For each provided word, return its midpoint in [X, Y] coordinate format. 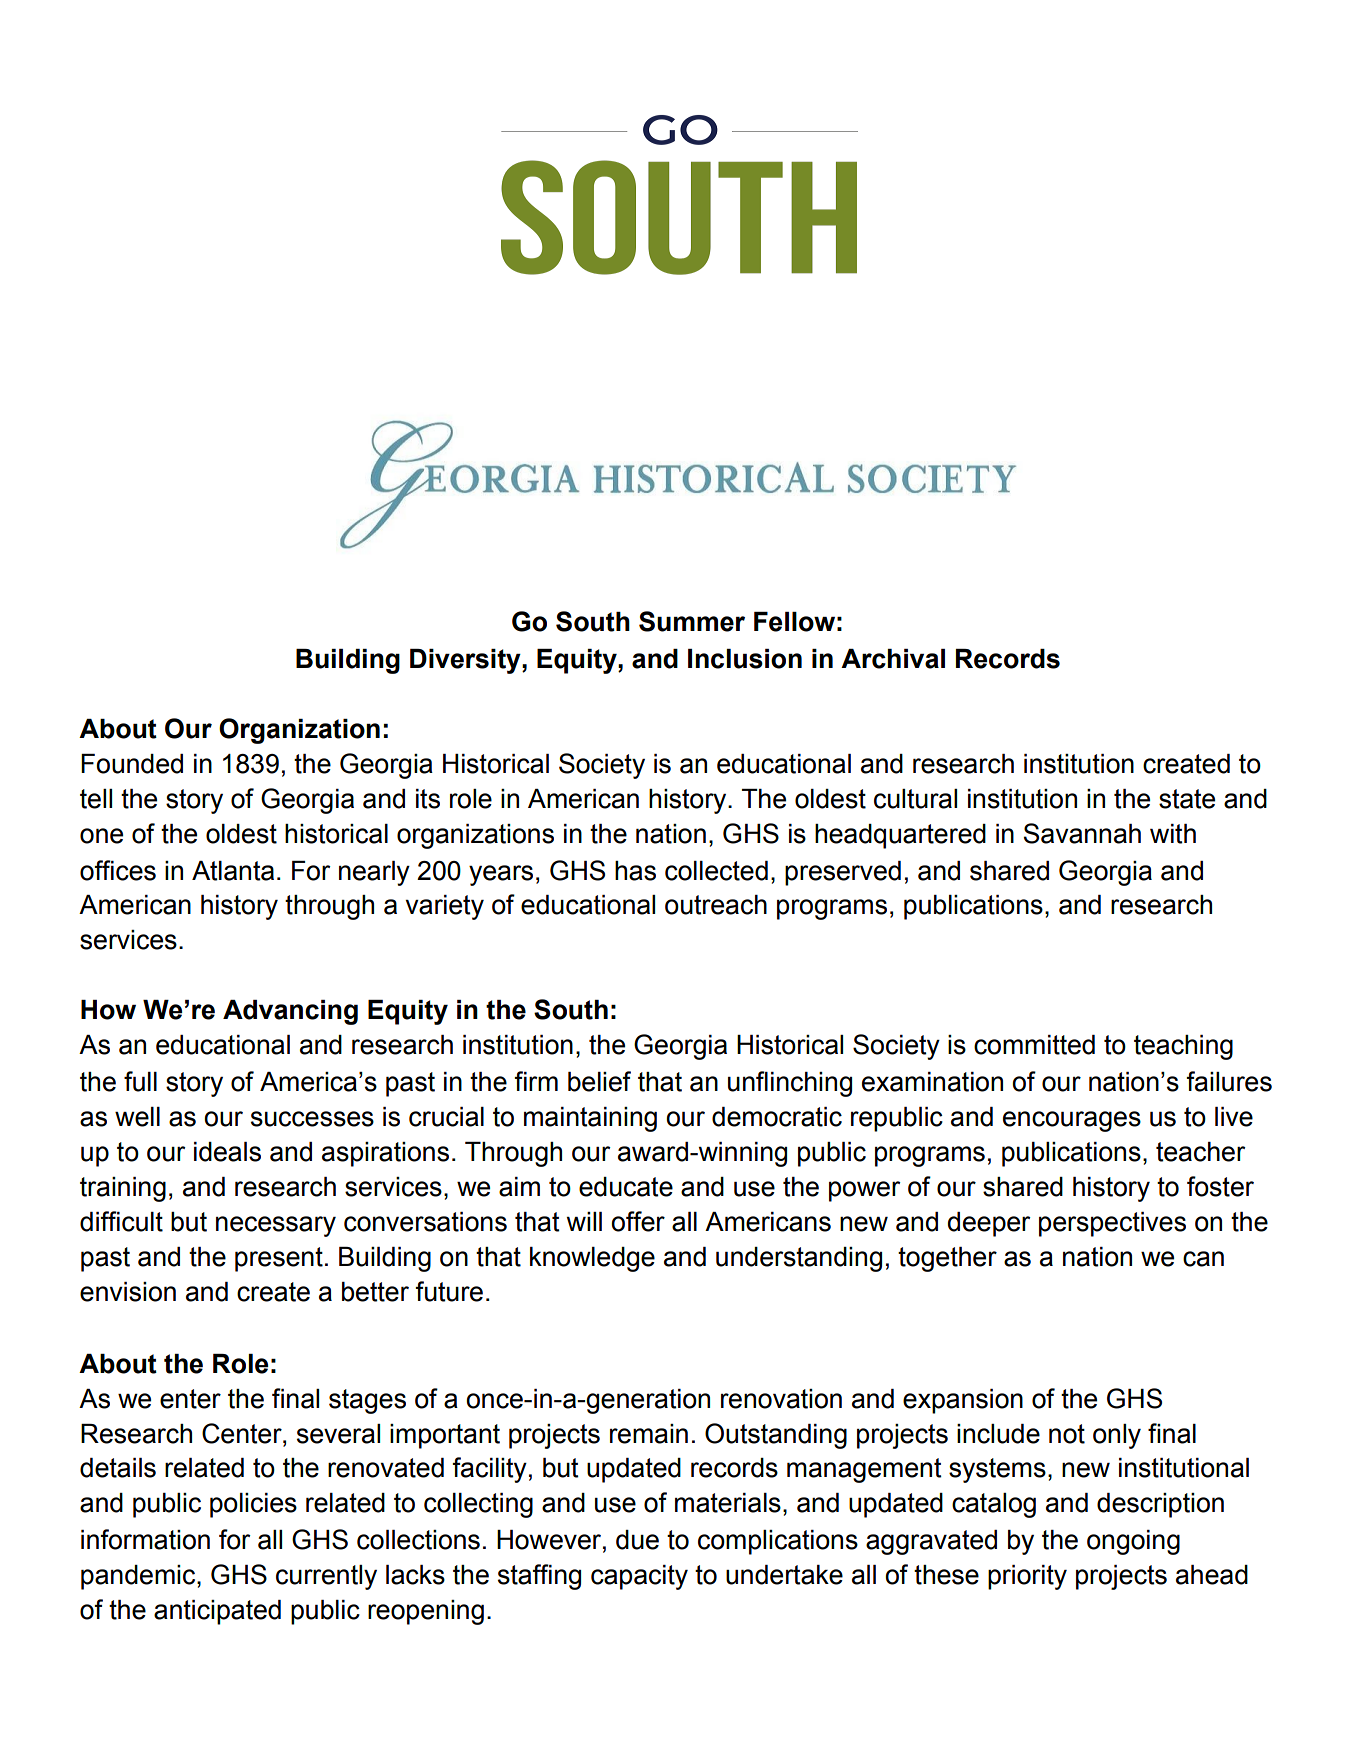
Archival [893, 659]
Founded [132, 764]
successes [312, 1119]
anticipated [217, 1612]
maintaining [590, 1119]
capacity [639, 1577]
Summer [692, 621]
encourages [1072, 1121]
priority [1027, 1577]
